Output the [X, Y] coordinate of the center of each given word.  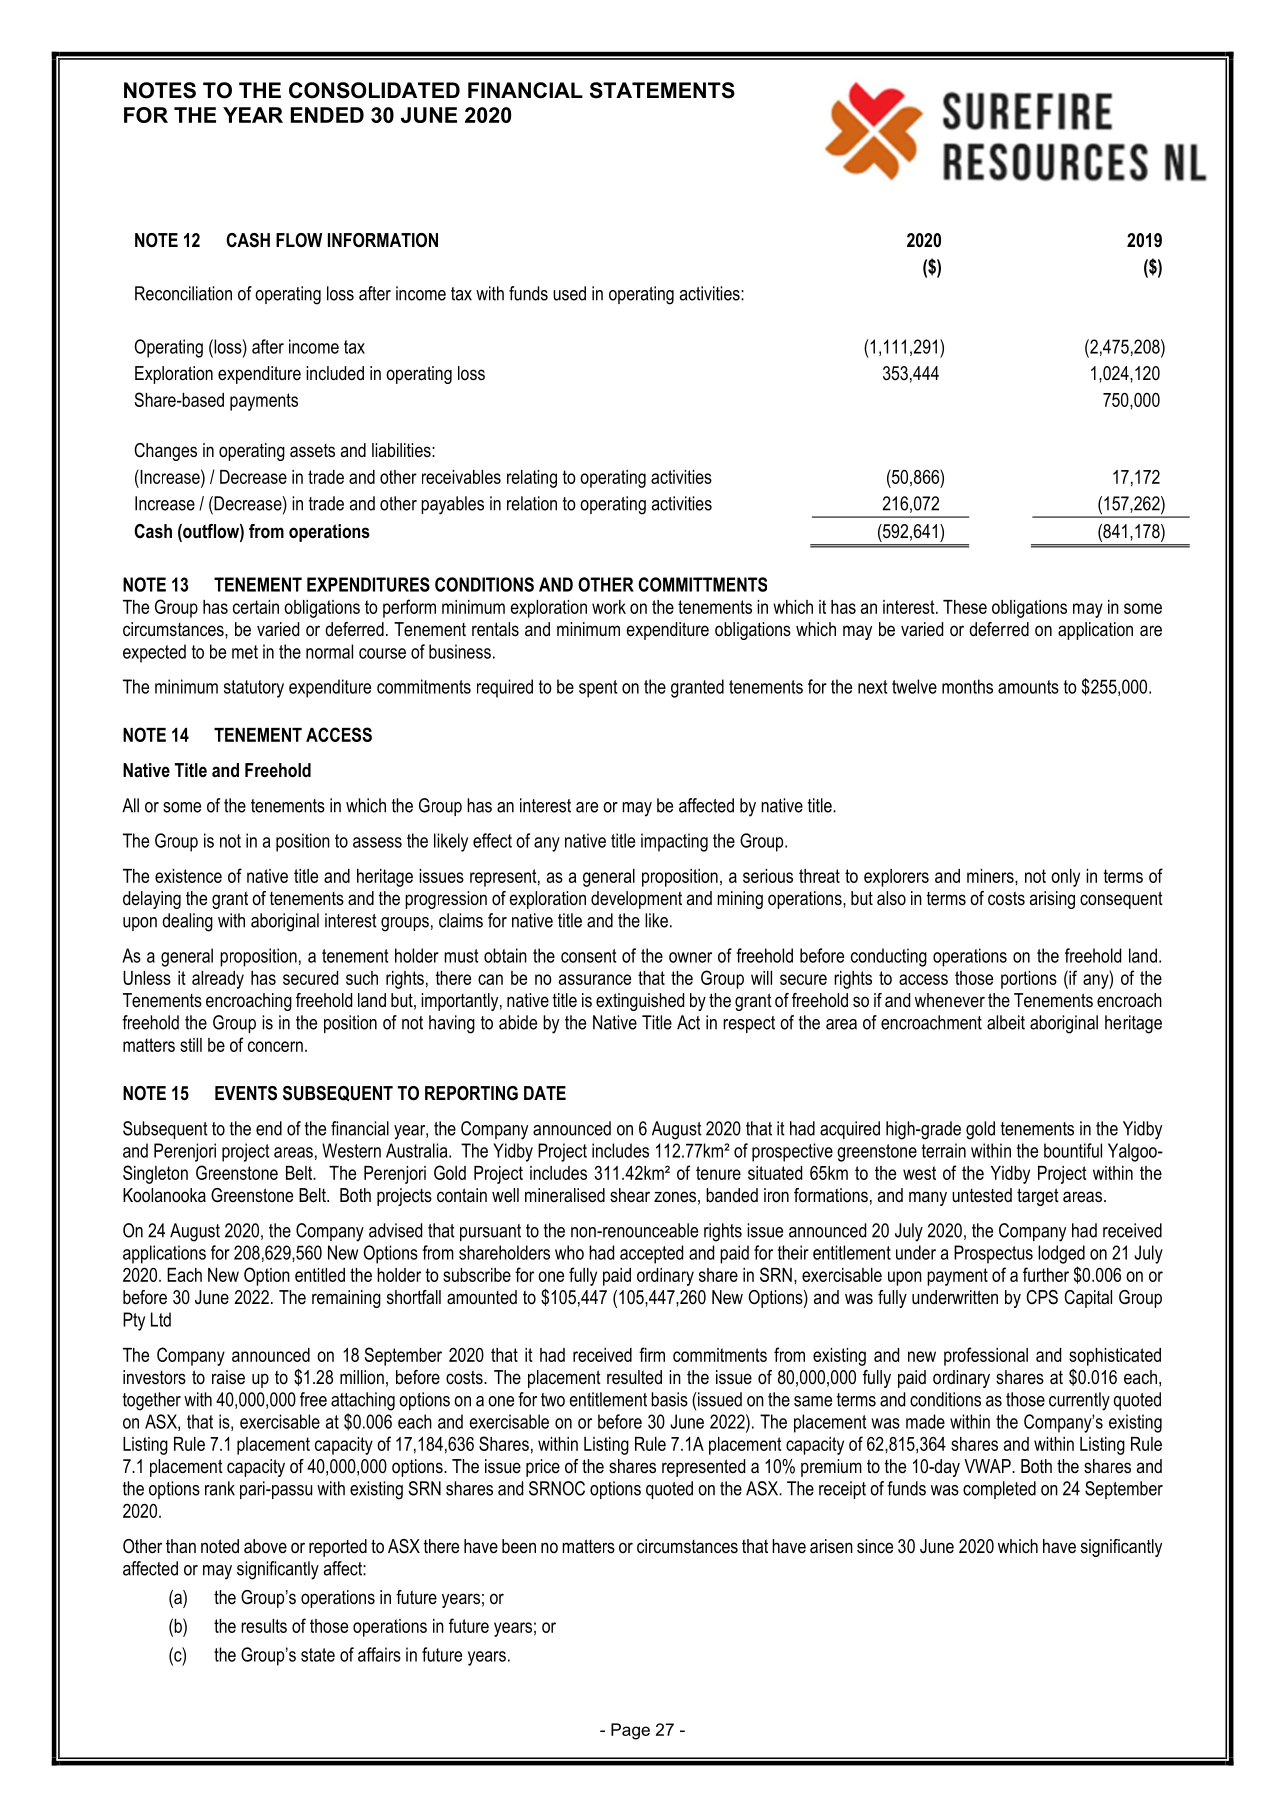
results [264, 1626]
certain [256, 607]
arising [1052, 900]
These [965, 607]
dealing [187, 922]
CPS [1042, 1297]
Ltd [161, 1319]
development [636, 900]
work [609, 607]
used [569, 293]
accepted [651, 1254]
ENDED [327, 115]
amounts [1028, 687]
